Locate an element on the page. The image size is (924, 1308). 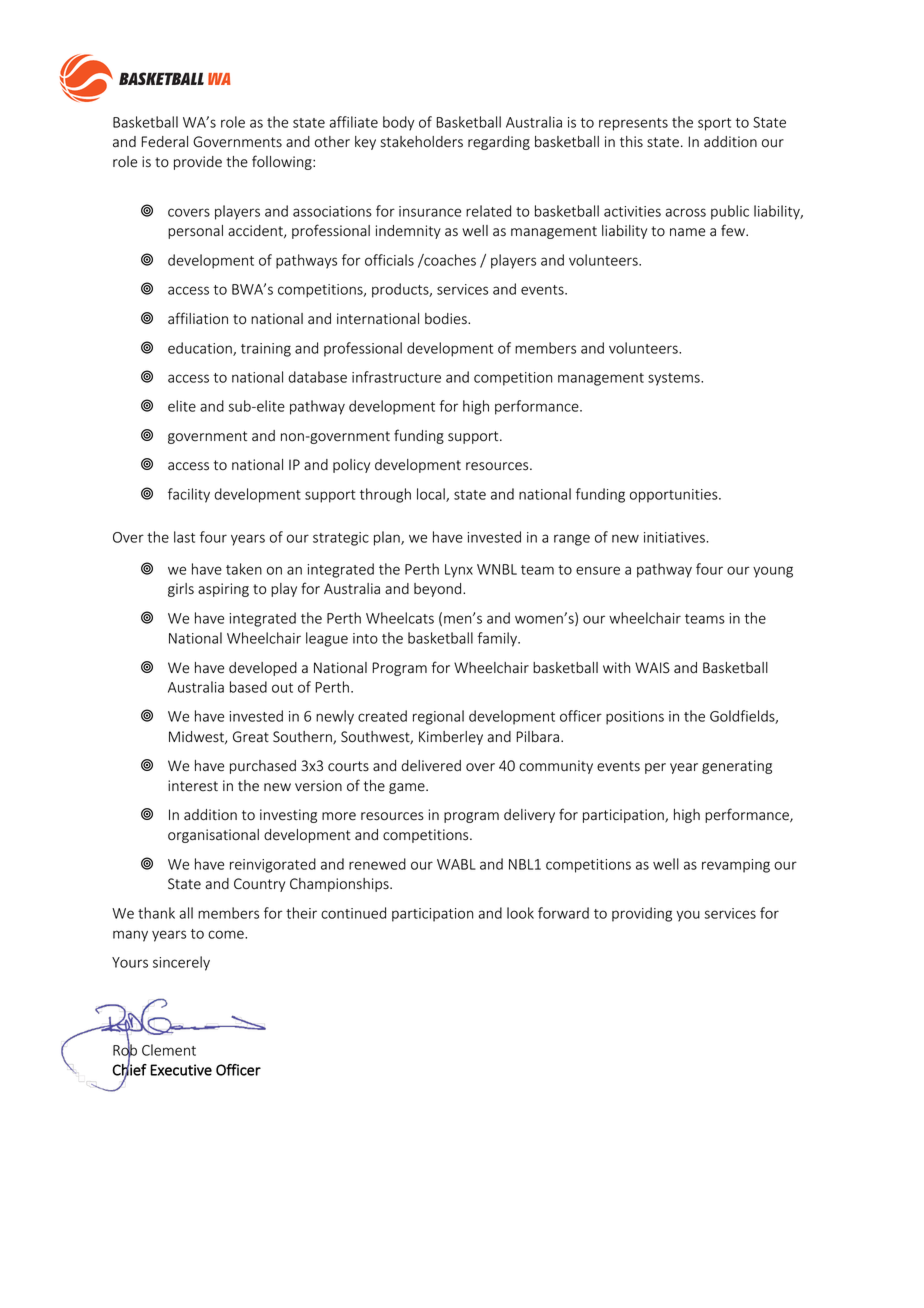
Midwest is located at coordinates (197, 737).
